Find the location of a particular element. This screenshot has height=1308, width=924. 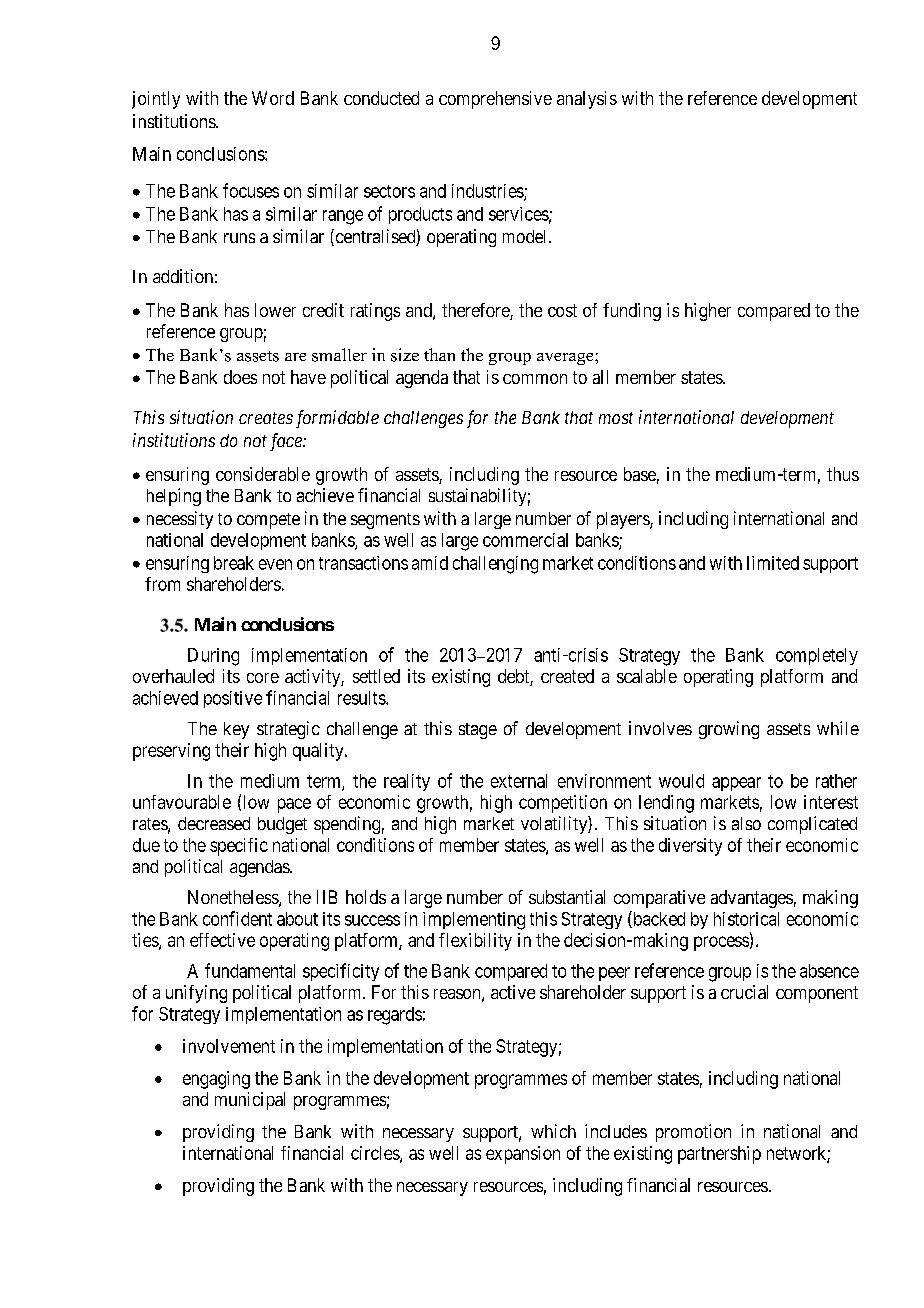

analysis is located at coordinates (587, 100).
